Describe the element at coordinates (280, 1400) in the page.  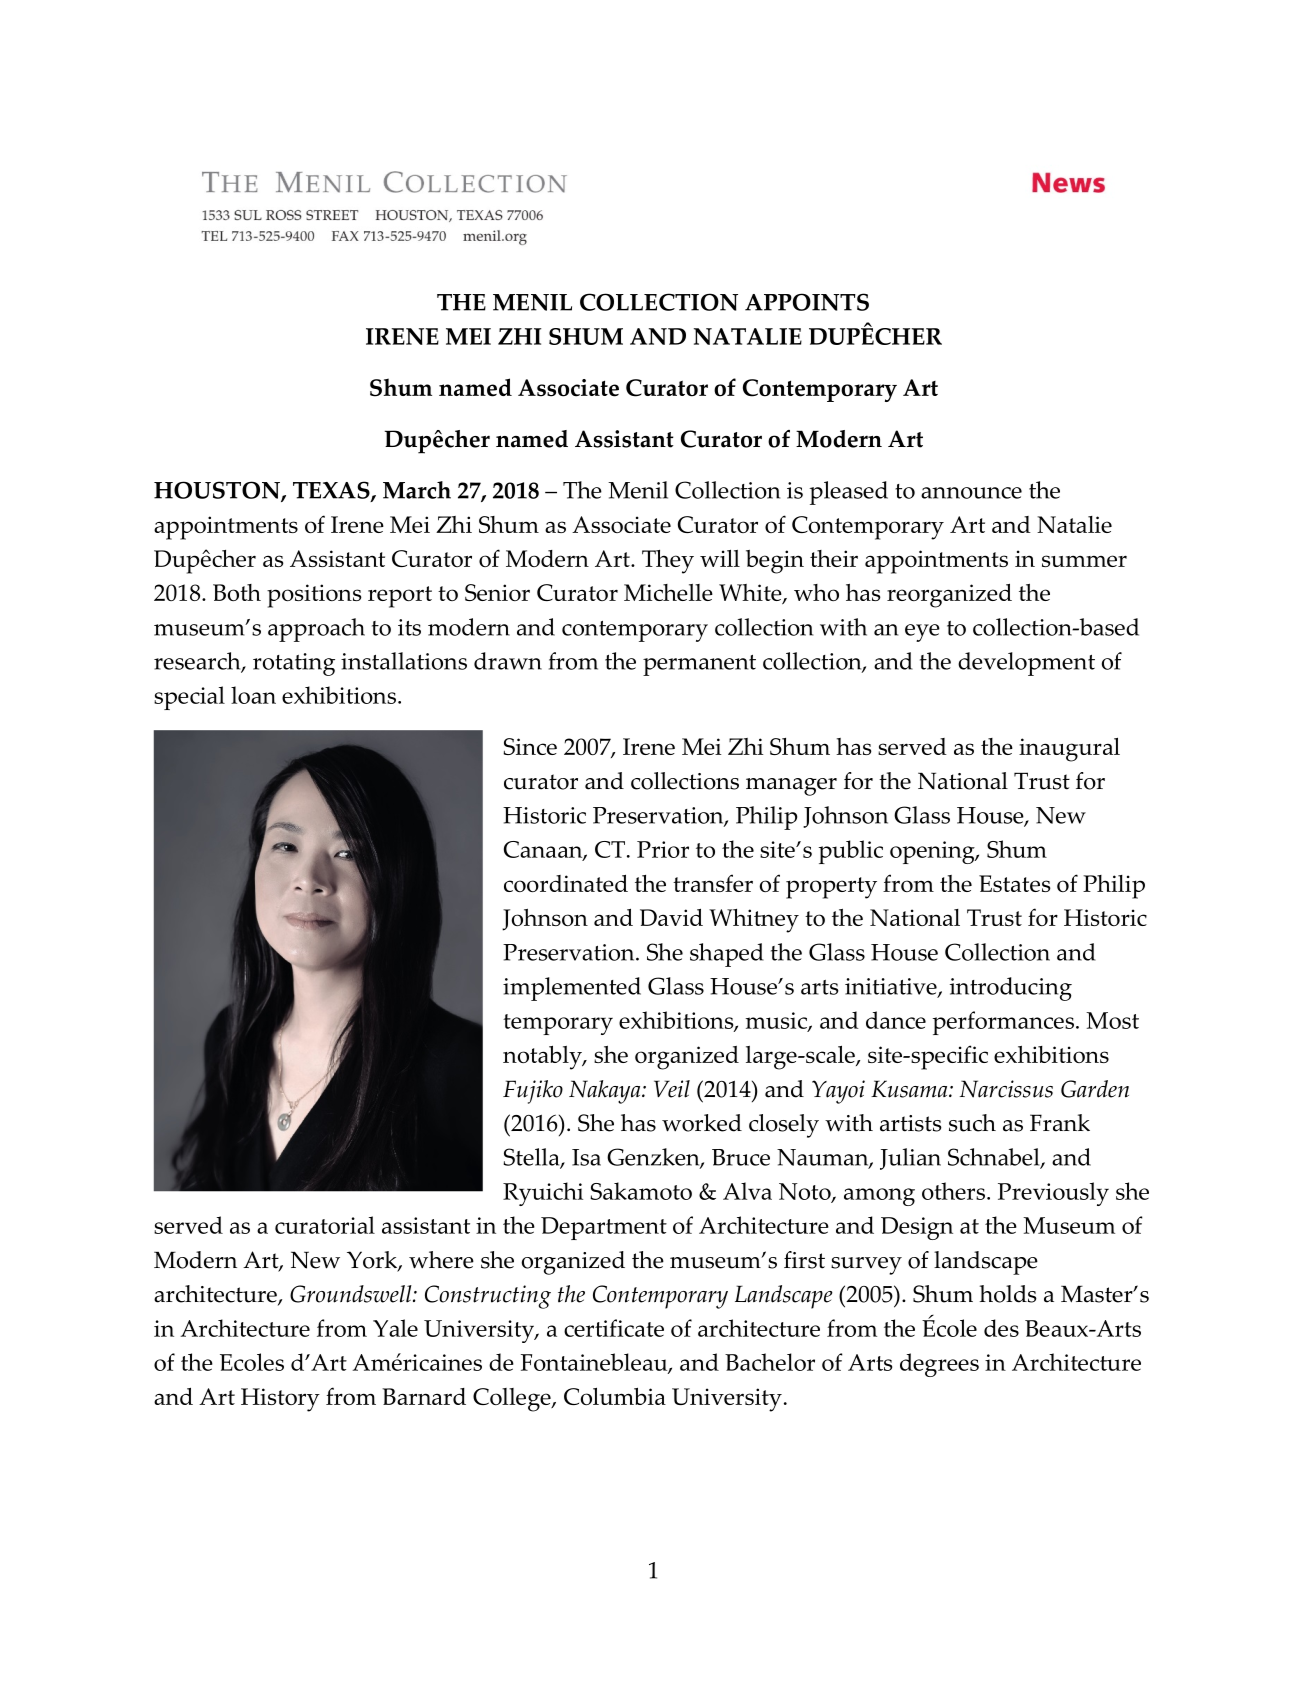
I see `History` at that location.
